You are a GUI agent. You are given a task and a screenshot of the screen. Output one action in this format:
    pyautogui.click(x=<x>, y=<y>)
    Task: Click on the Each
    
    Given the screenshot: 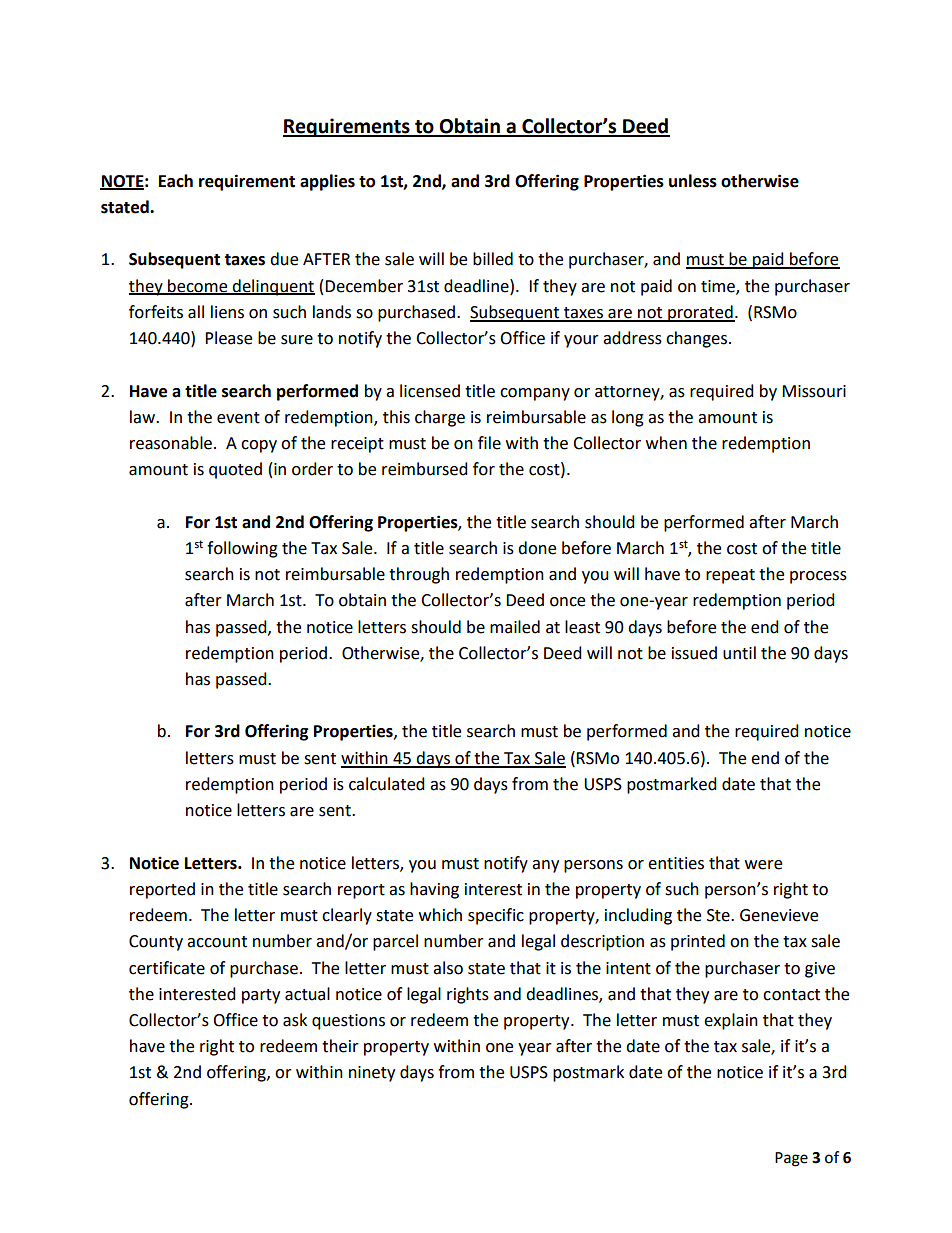 What is the action you would take?
    pyautogui.click(x=176, y=181)
